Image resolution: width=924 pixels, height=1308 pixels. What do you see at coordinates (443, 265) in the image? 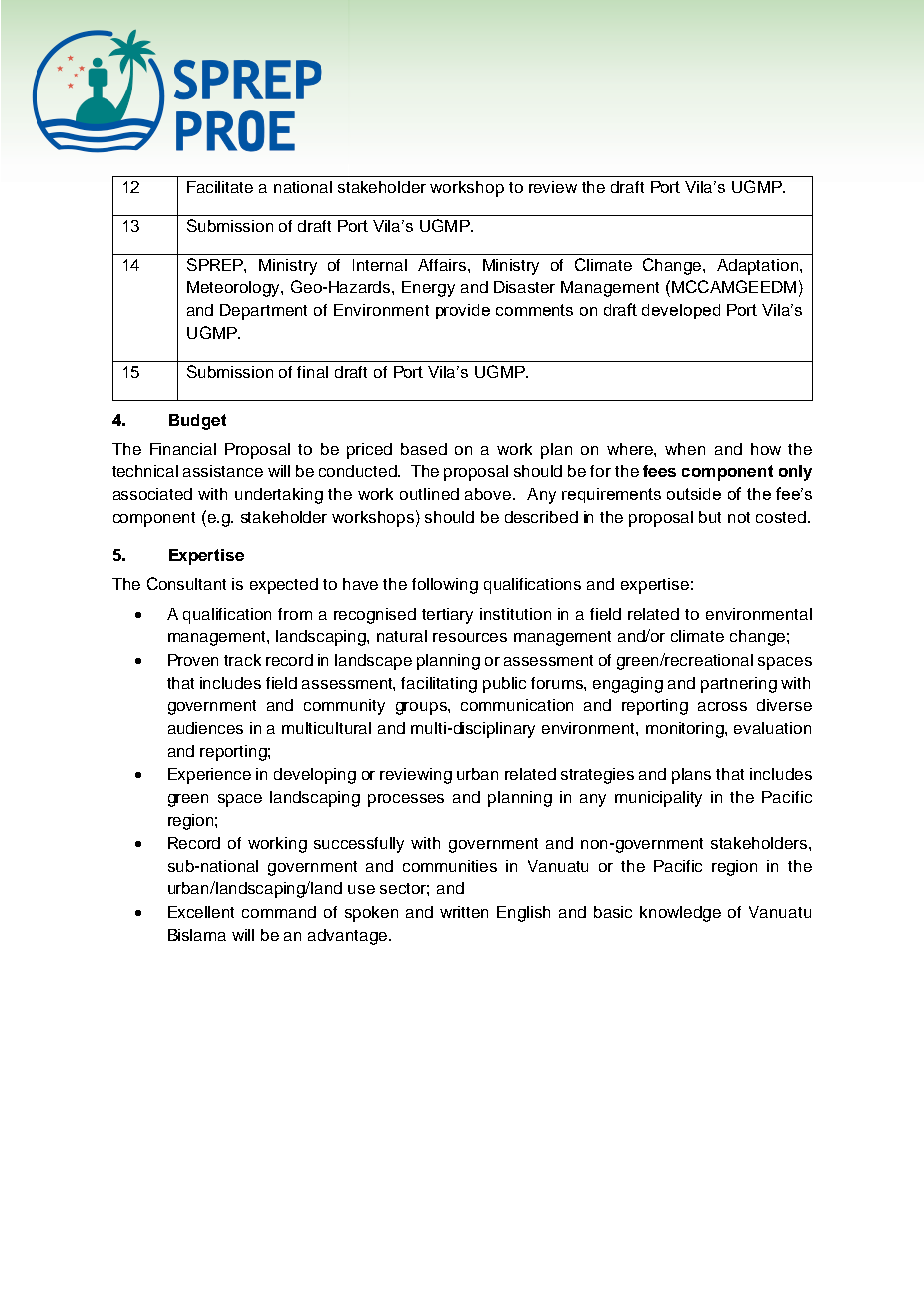
I see `Affairs` at bounding box center [443, 265].
